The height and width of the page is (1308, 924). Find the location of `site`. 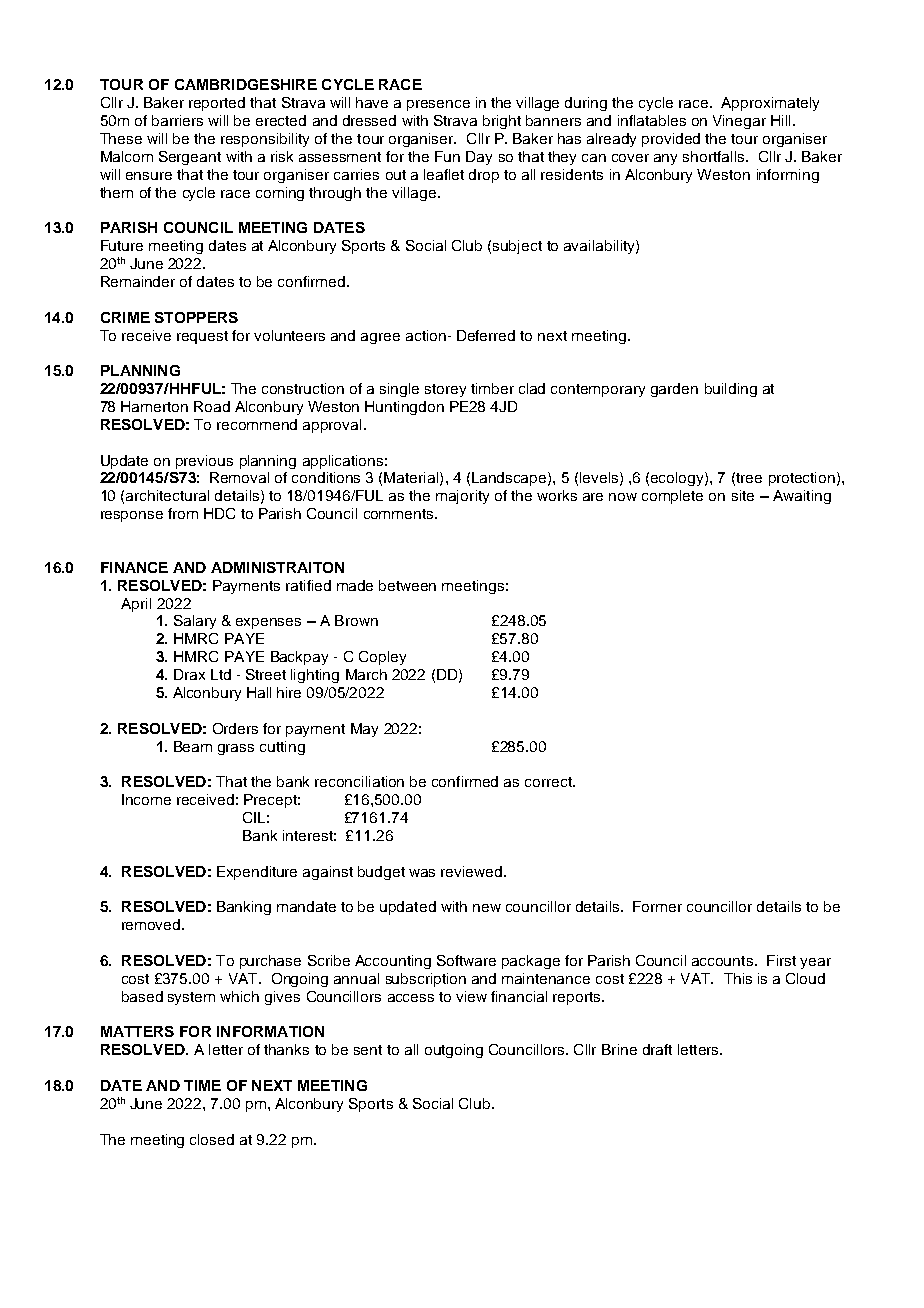

site is located at coordinates (743, 495).
